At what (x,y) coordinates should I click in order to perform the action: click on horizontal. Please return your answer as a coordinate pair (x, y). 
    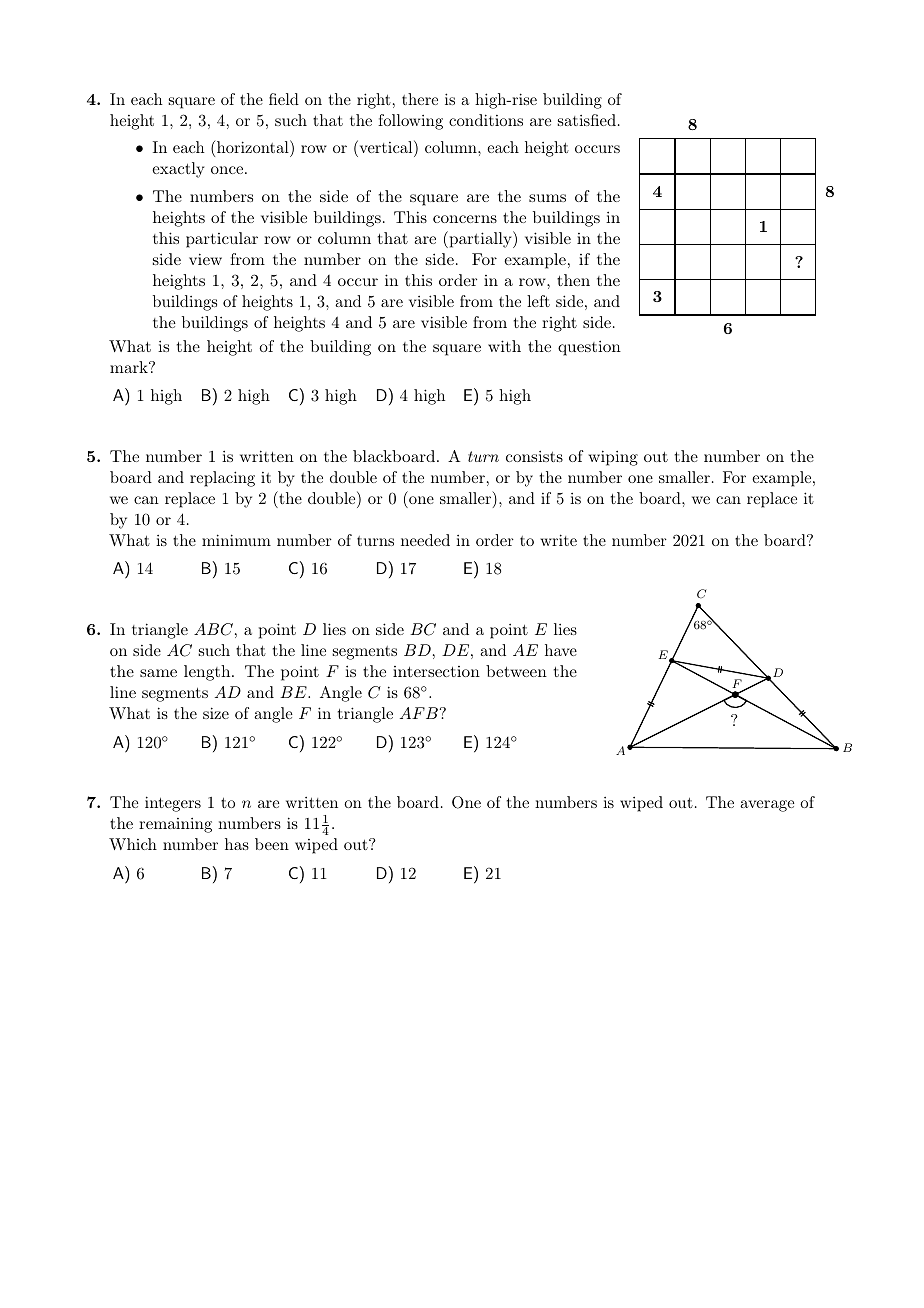
    Looking at the image, I should click on (253, 146).
